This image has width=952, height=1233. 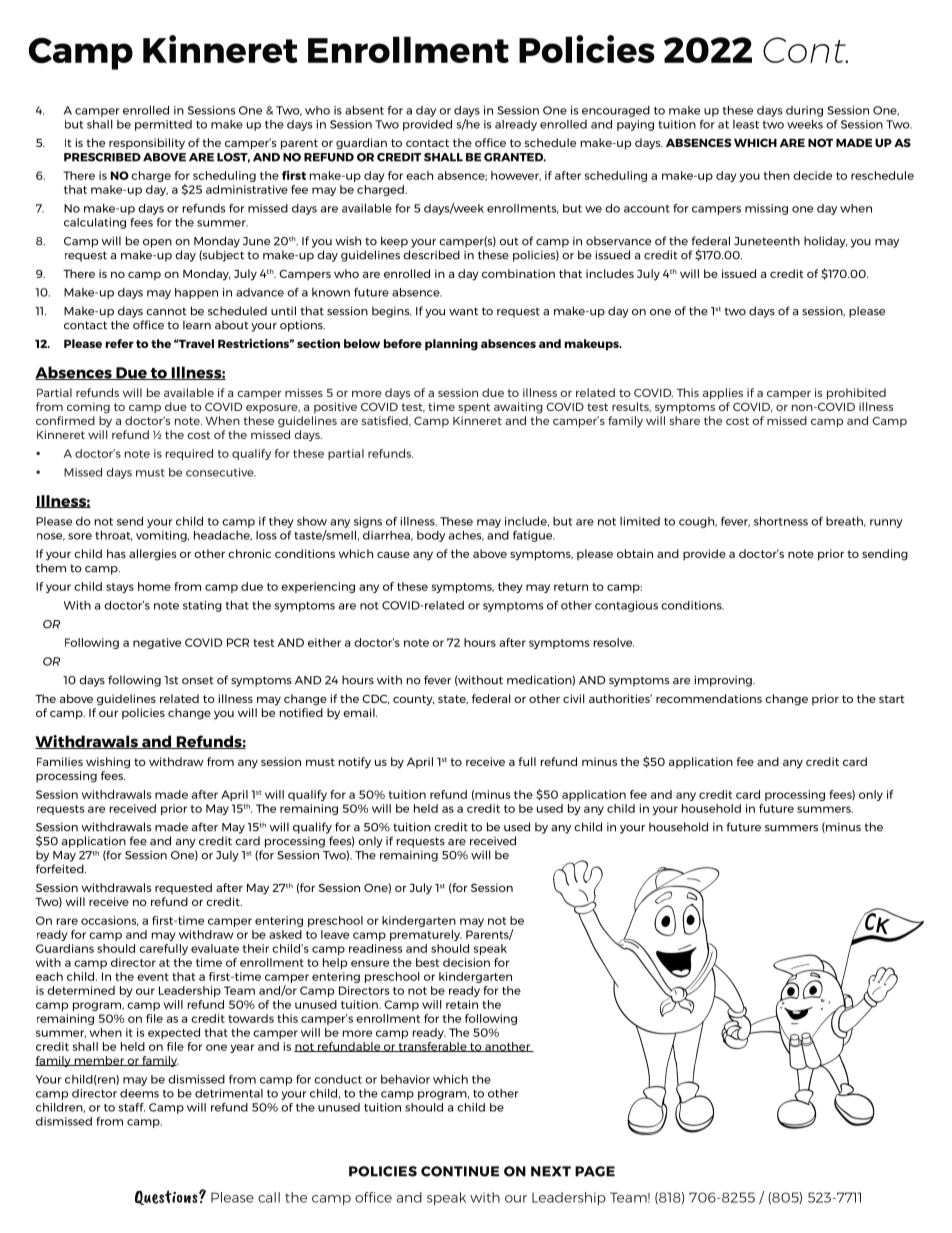 I want to click on GRANTED, so click(x=515, y=157).
